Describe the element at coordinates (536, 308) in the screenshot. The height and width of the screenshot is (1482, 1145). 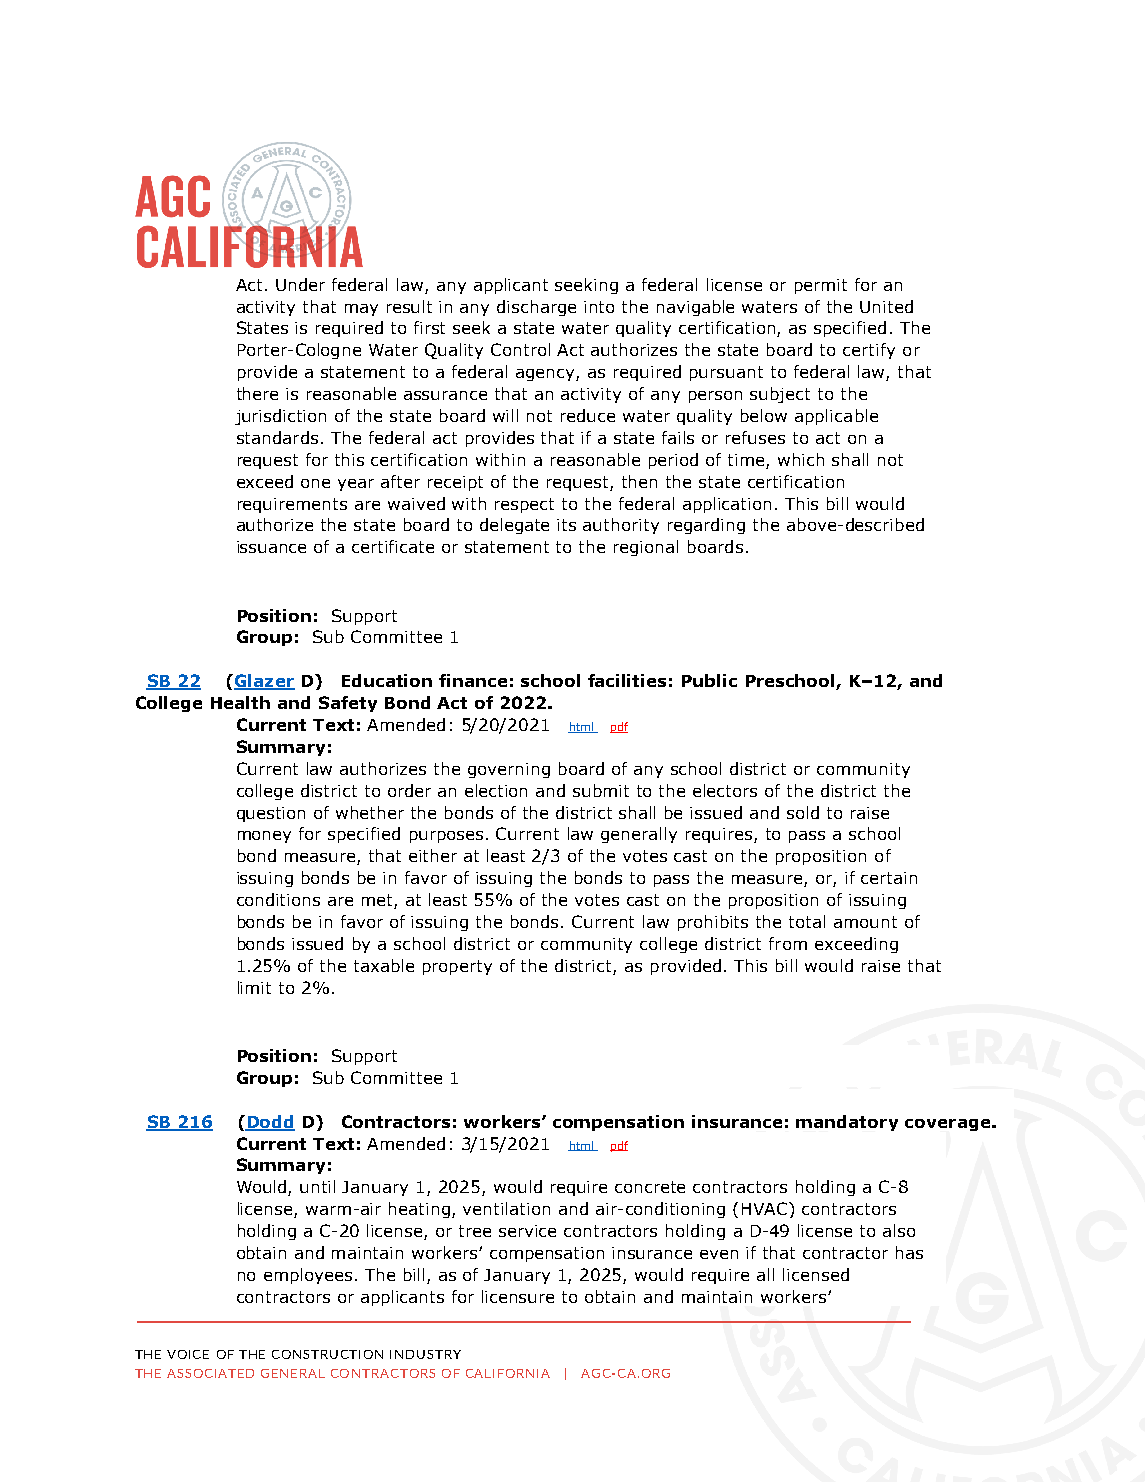
I see `discharge` at that location.
